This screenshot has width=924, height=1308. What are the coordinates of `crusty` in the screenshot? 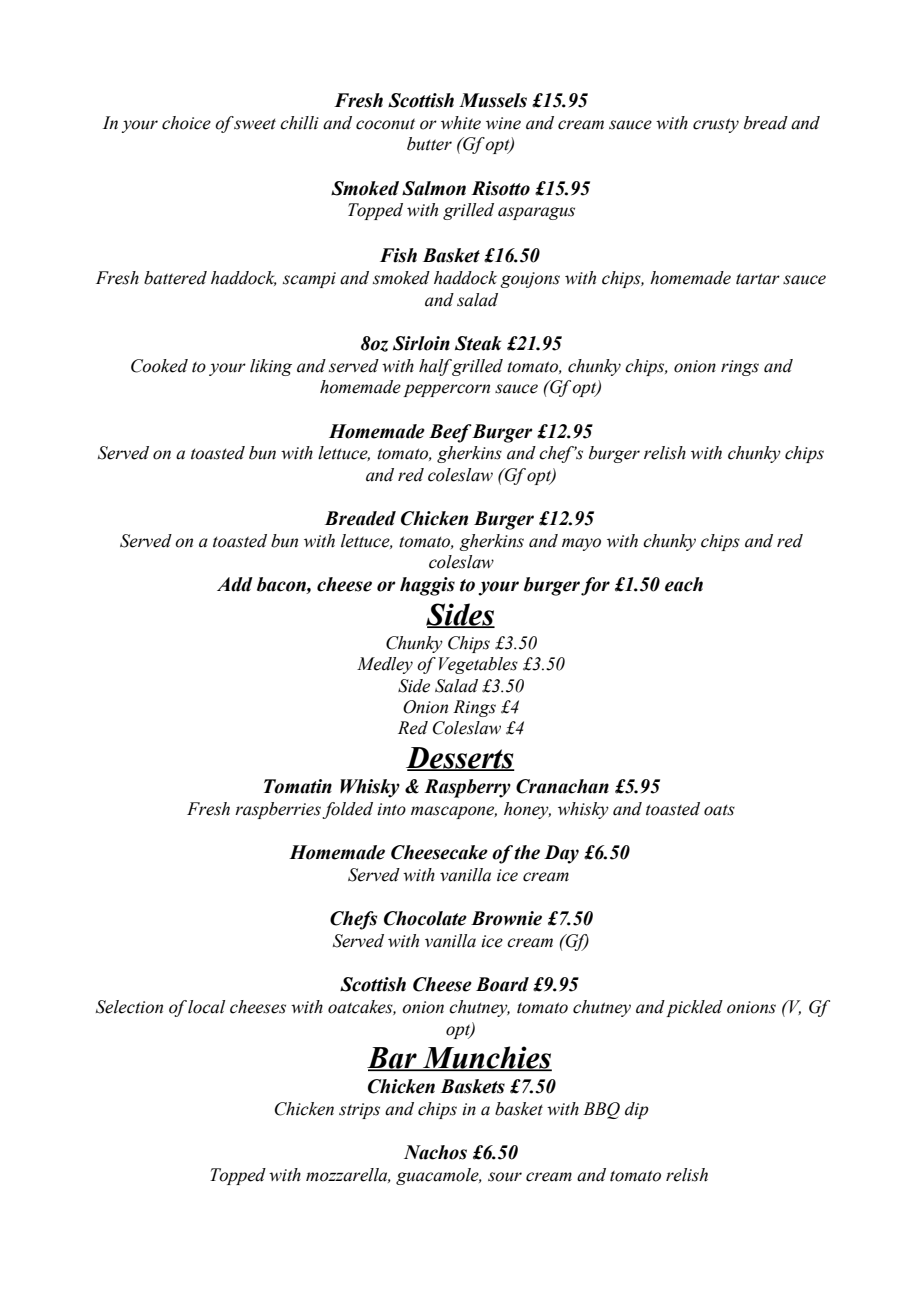 It's located at (716, 125).
